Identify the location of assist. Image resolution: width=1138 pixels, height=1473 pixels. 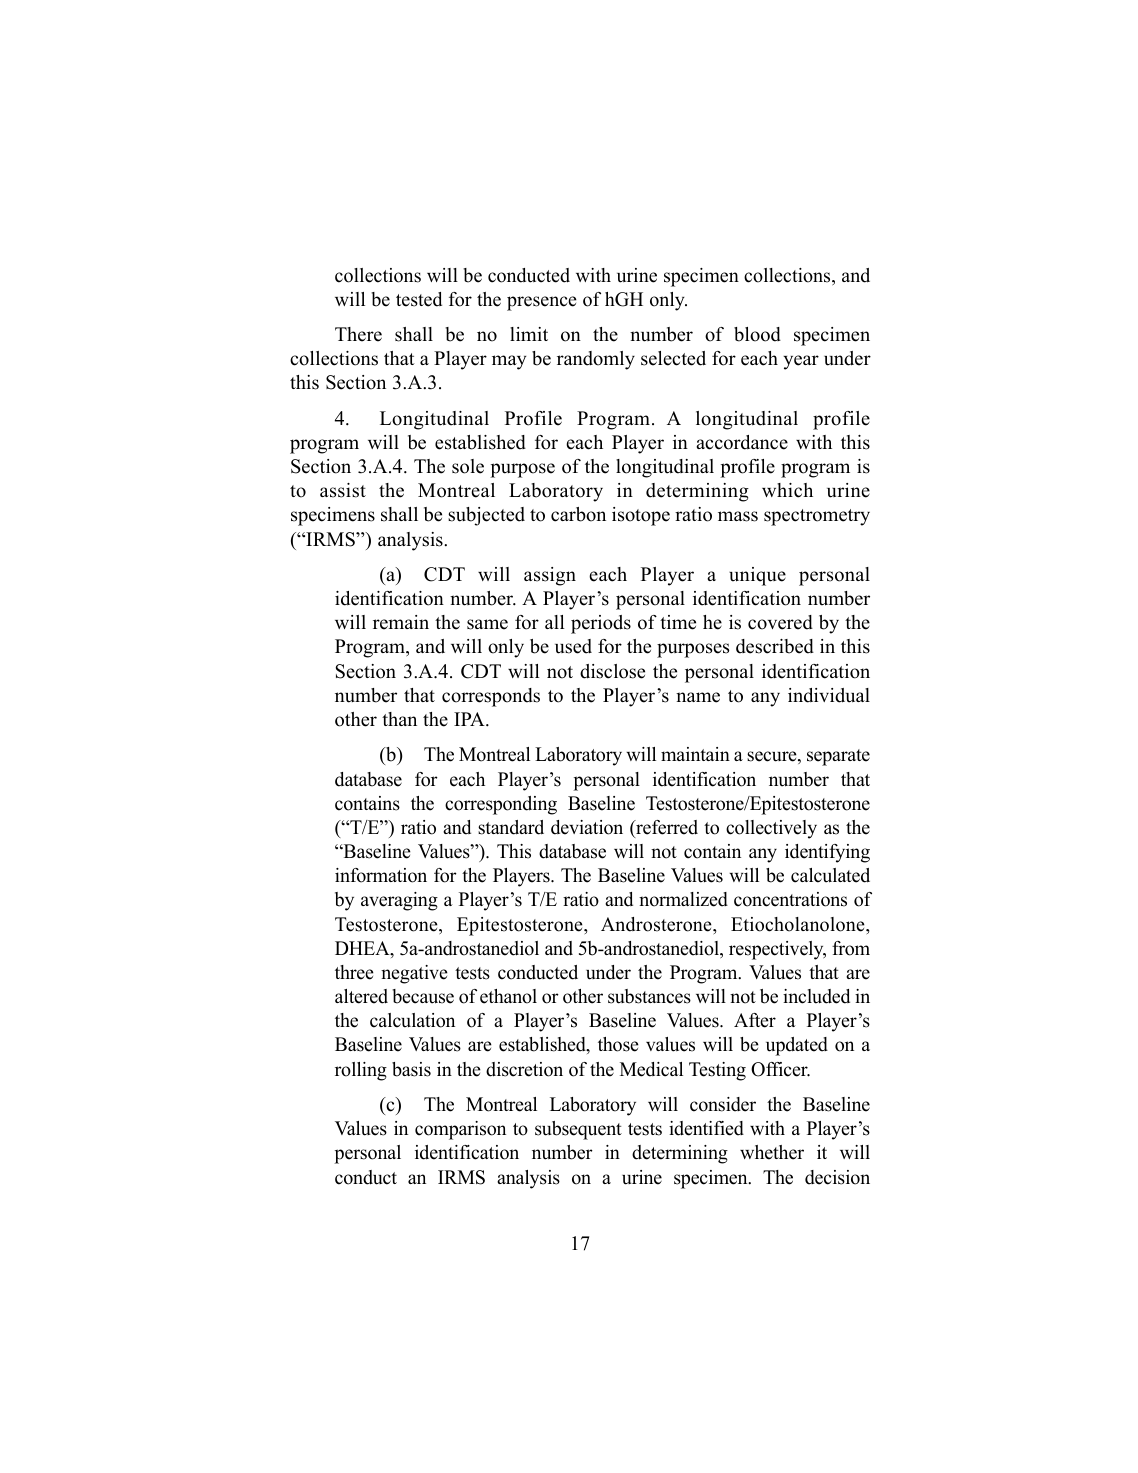
(343, 490).
